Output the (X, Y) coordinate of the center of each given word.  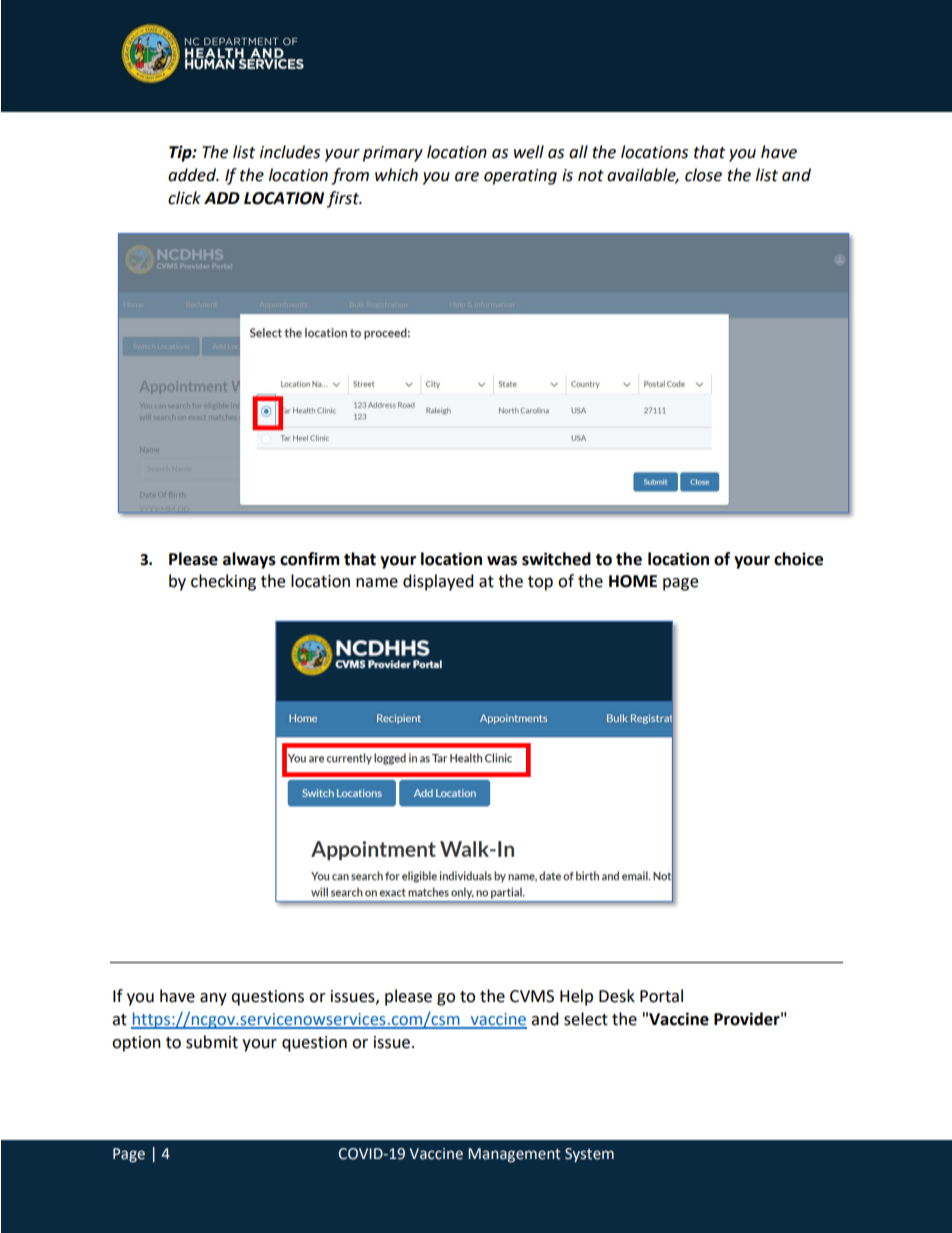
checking (223, 582)
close (703, 175)
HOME (633, 581)
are (467, 177)
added (193, 175)
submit (212, 1042)
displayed (438, 582)
